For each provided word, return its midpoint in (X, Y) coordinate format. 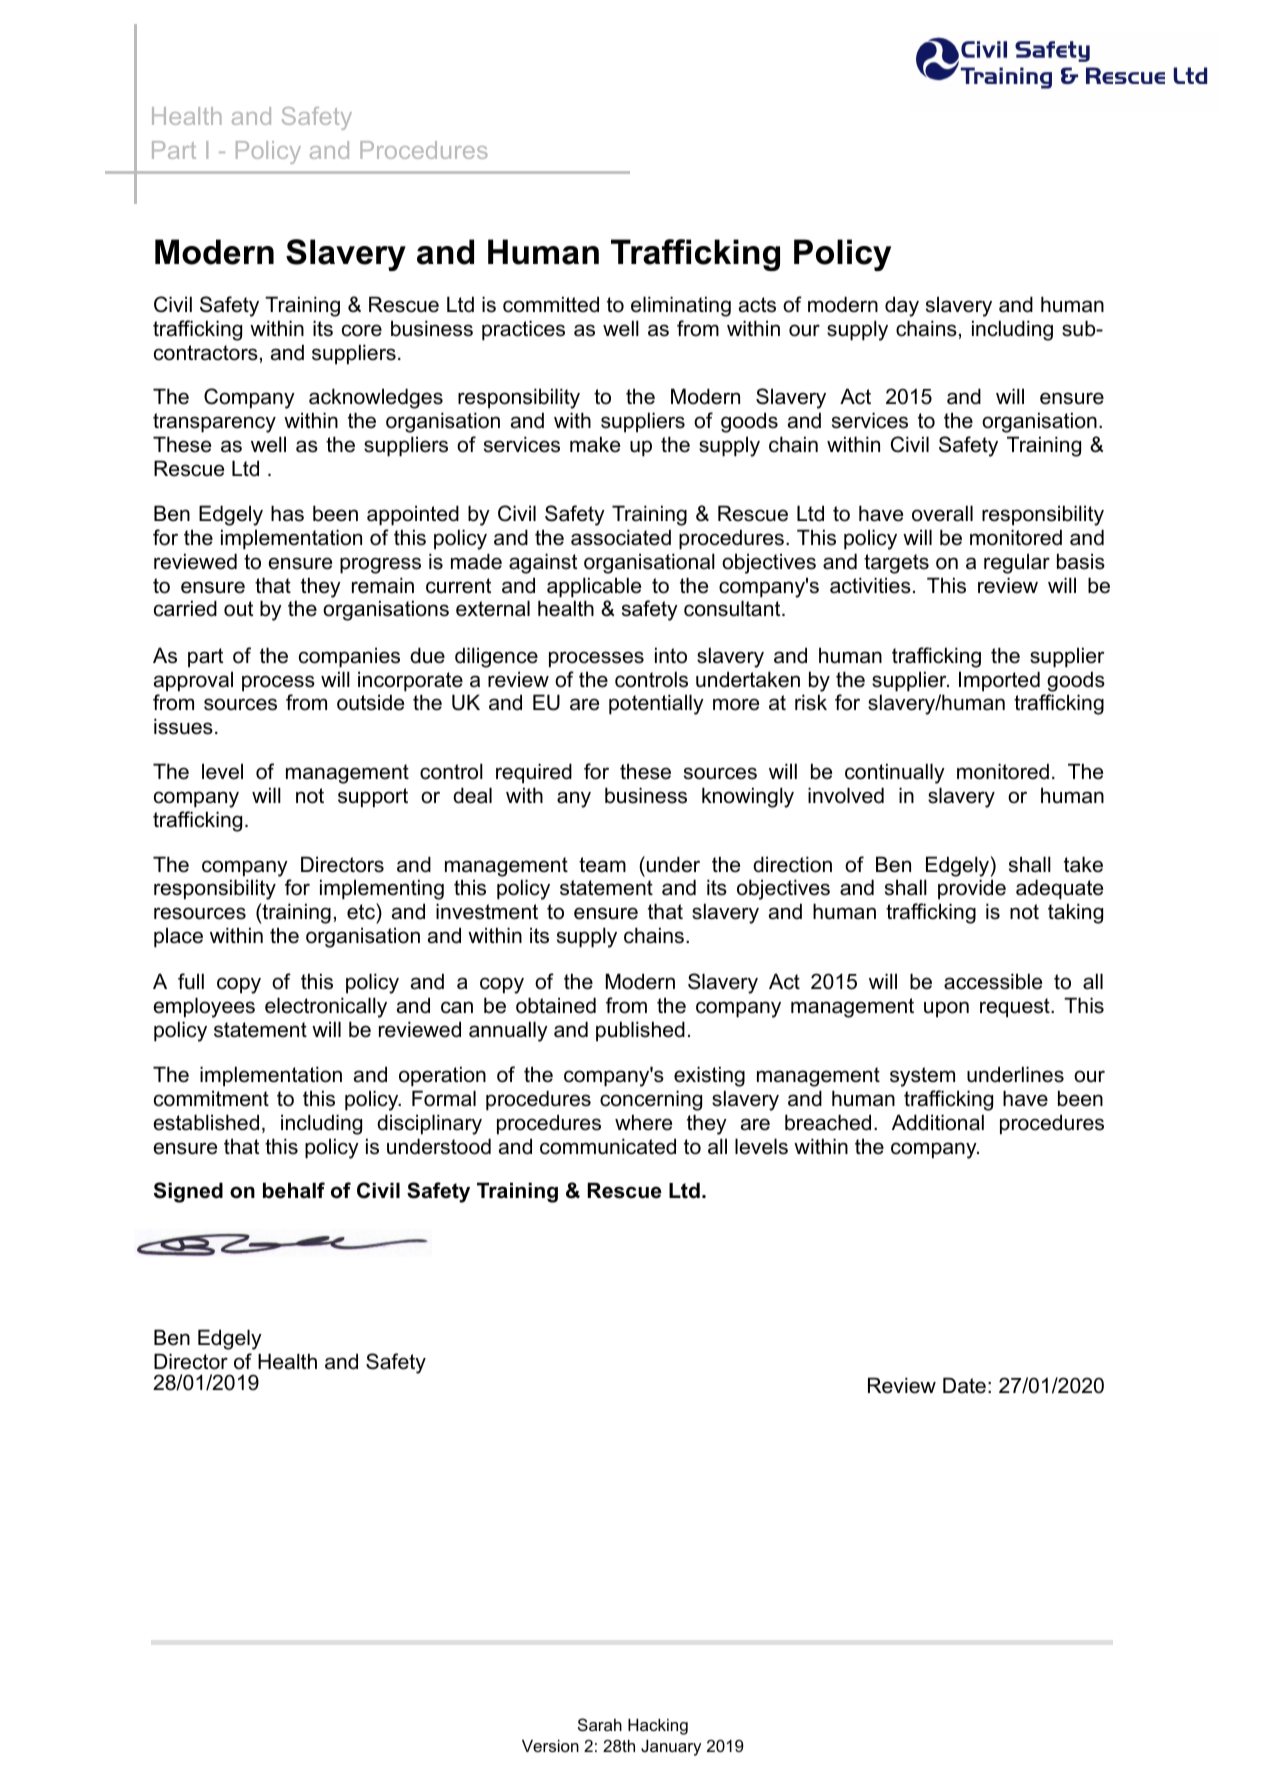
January (671, 1748)
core (362, 330)
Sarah (600, 1724)
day (902, 306)
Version (550, 1746)
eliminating (681, 306)
